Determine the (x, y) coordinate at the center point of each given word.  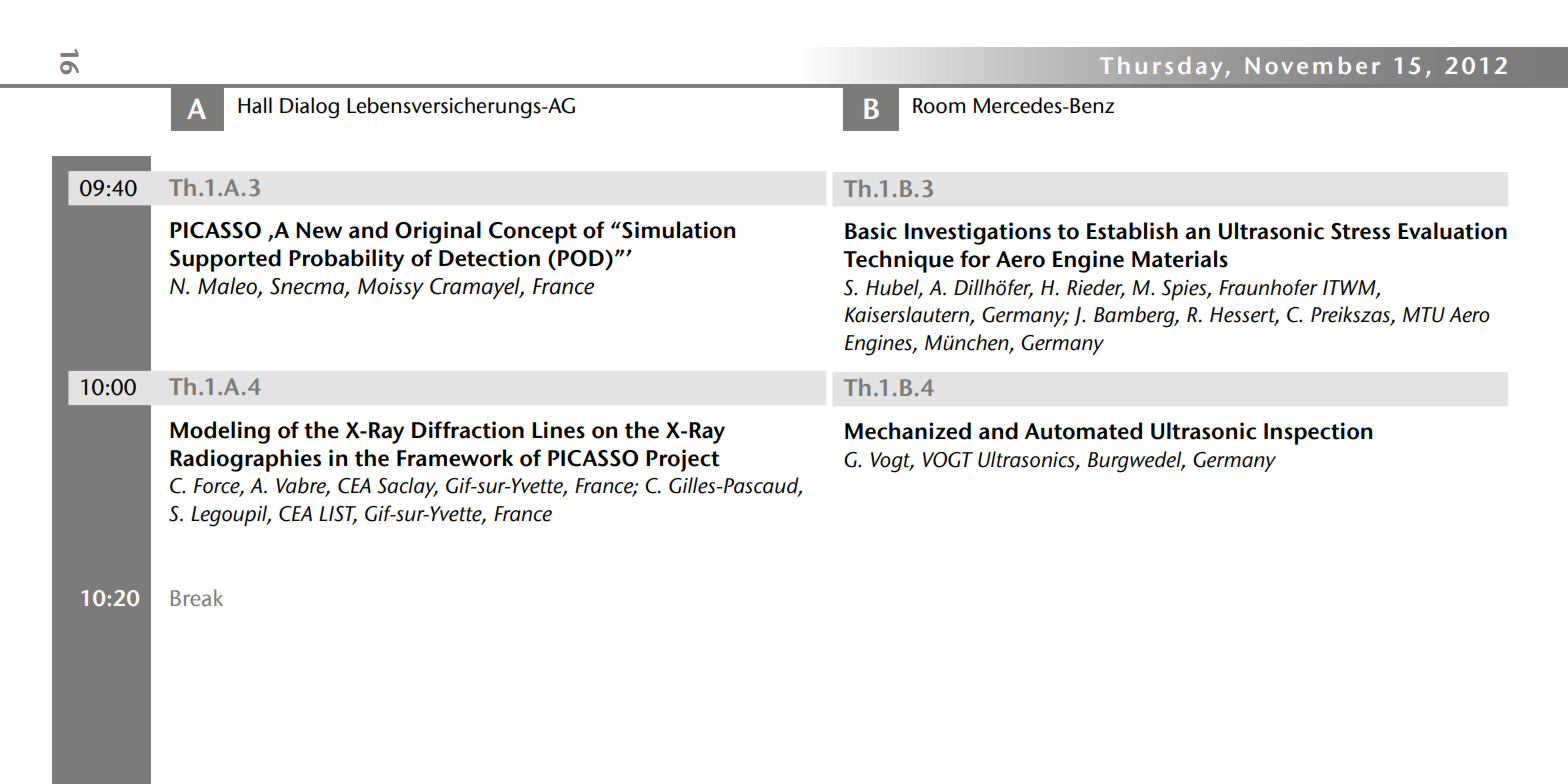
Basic (871, 231)
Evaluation (1452, 231)
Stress (1360, 231)
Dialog (309, 108)
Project (683, 460)
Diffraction (468, 430)
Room (939, 106)
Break (197, 597)
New (319, 230)
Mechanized (908, 431)
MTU (1424, 315)
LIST (338, 515)
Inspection (1318, 433)
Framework (455, 458)
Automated (1083, 431)
